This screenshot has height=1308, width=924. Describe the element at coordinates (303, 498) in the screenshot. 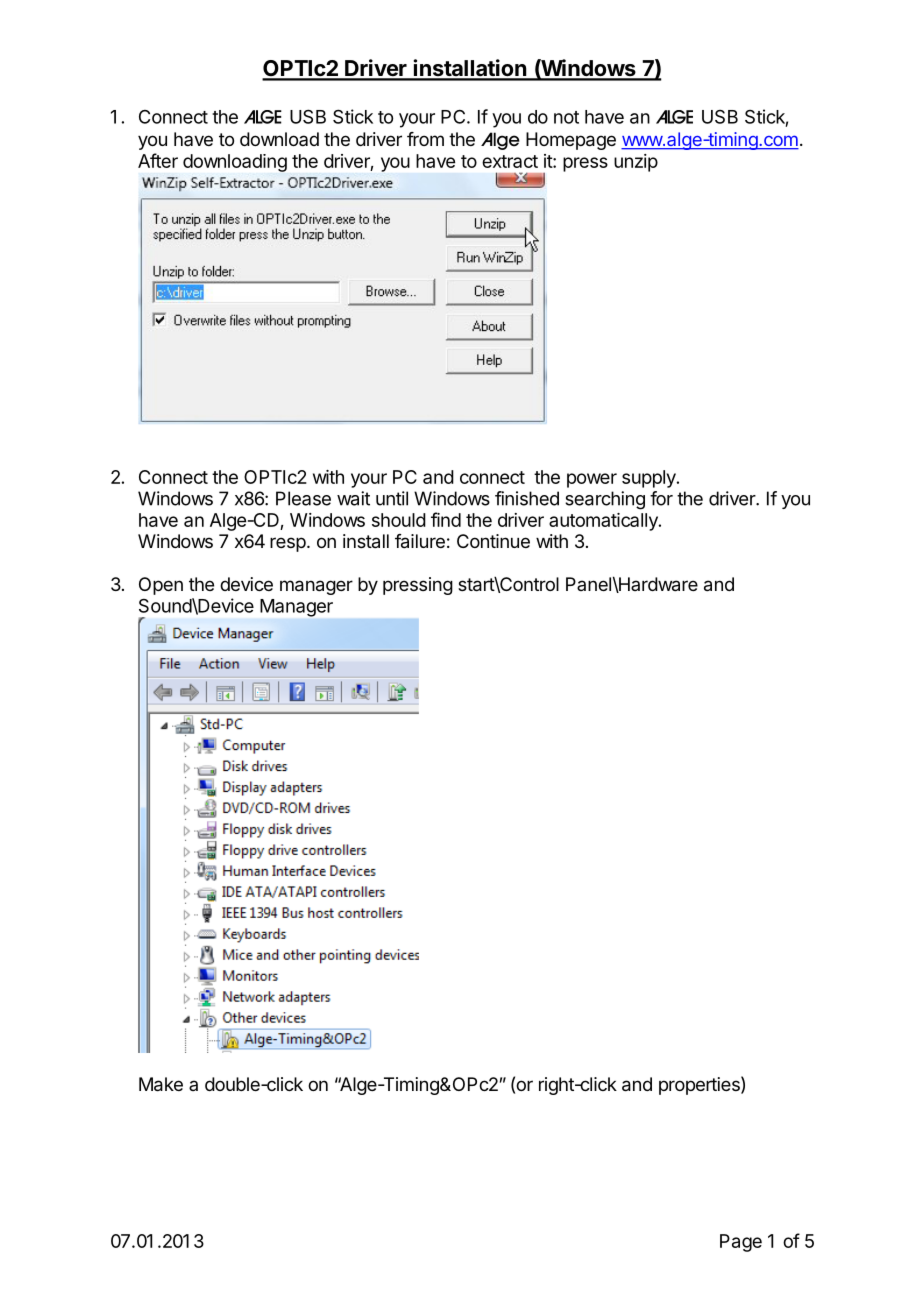

I see `Please` at that location.
